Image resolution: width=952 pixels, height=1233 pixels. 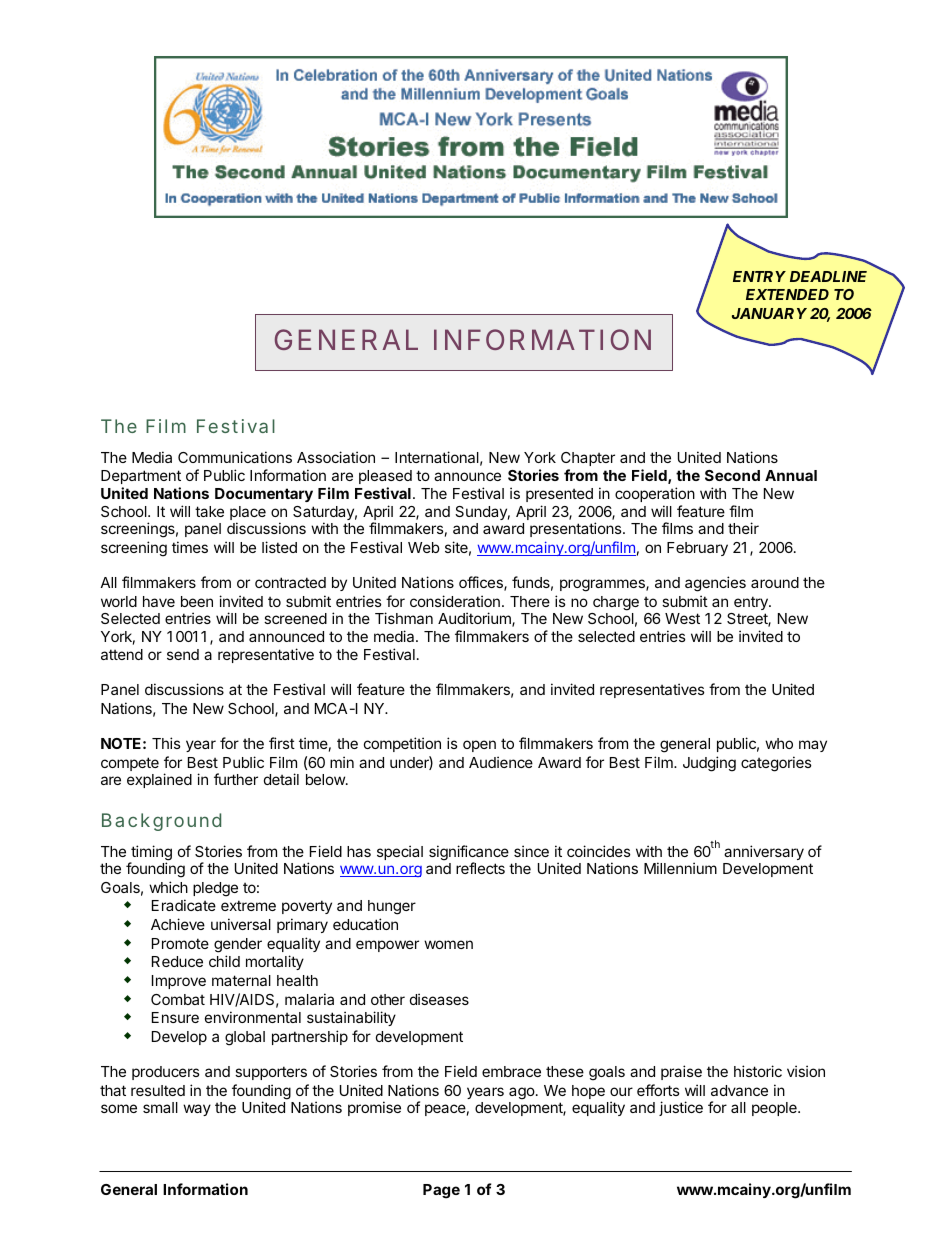 What do you see at coordinates (779, 743) in the screenshot?
I see `who` at bounding box center [779, 743].
